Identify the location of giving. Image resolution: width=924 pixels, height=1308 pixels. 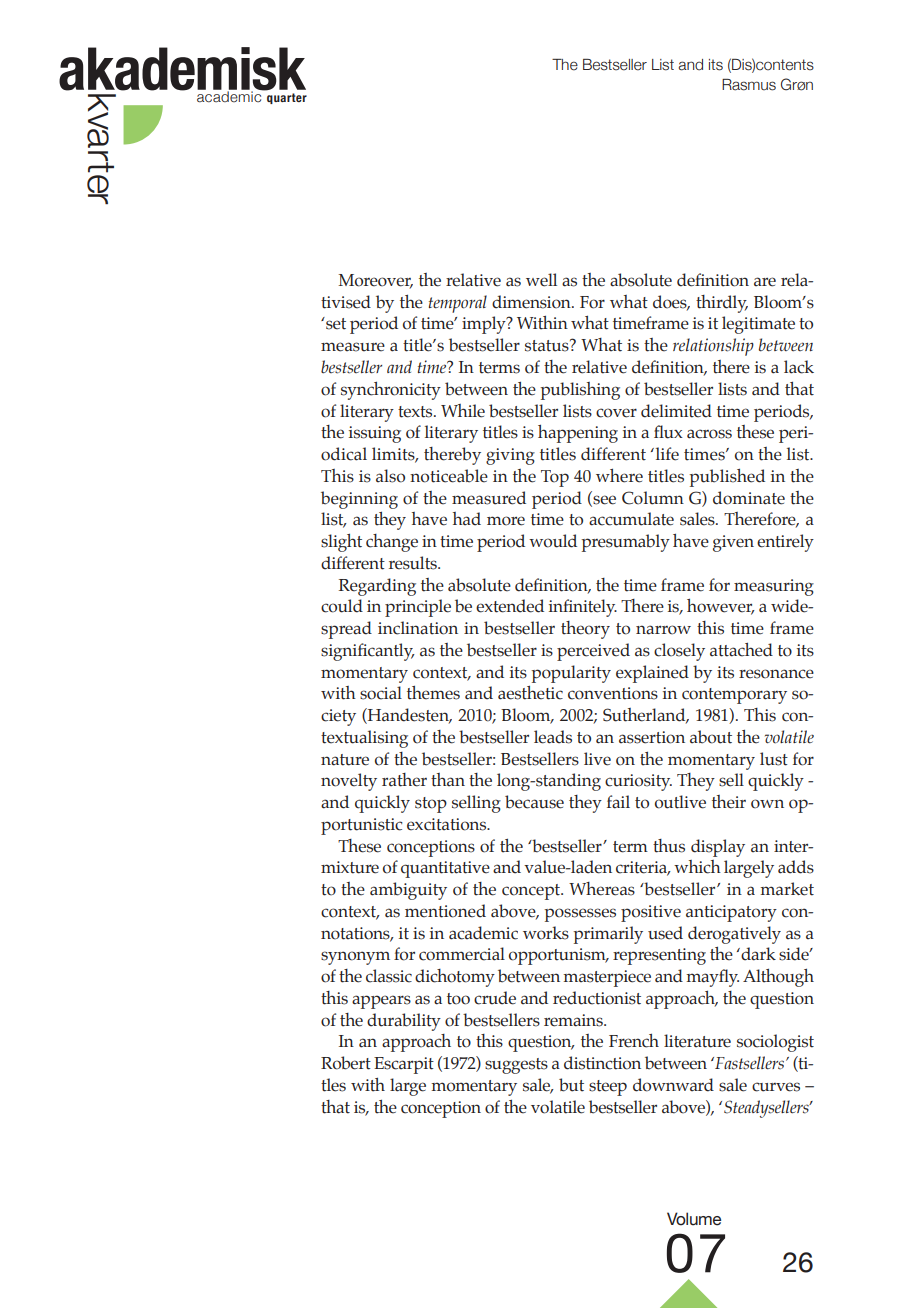
(510, 456).
